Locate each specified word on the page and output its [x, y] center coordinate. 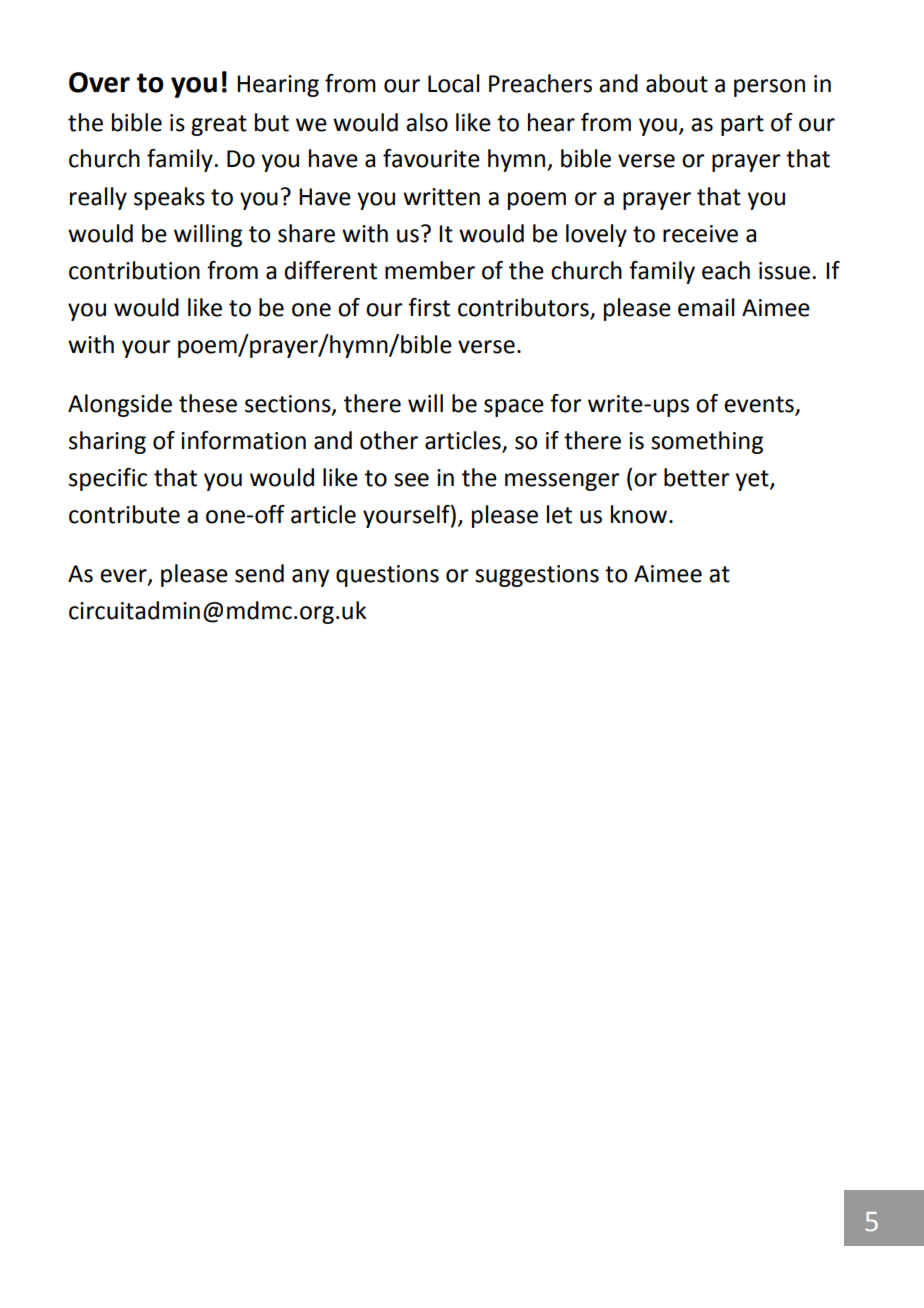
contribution [134, 270]
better [696, 477]
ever [124, 576]
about [677, 83]
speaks [169, 198]
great [219, 125]
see [411, 480]
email [706, 307]
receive [700, 234]
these [208, 403]
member [430, 270]
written [441, 197]
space [514, 408]
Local [454, 83]
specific [108, 479]
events [759, 404]
